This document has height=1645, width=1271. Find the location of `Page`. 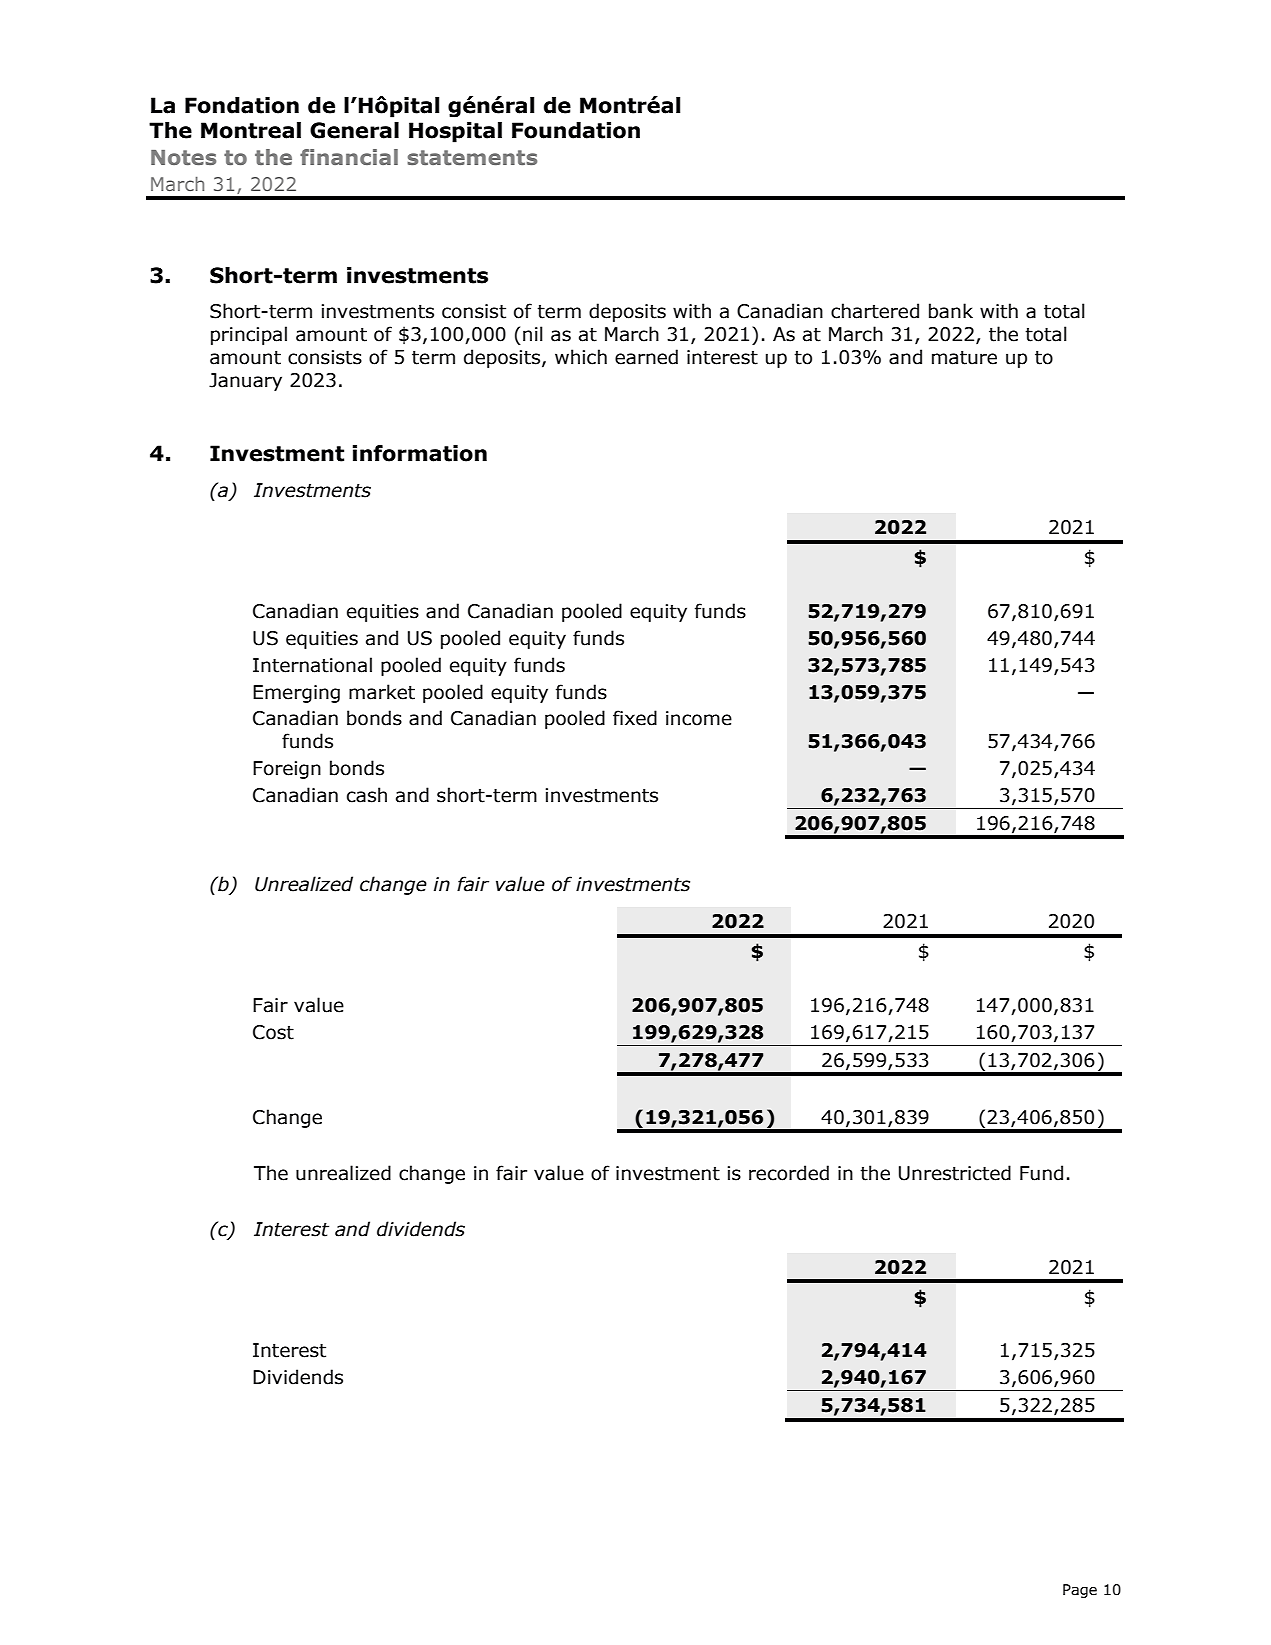

Page is located at coordinates (1080, 1591).
